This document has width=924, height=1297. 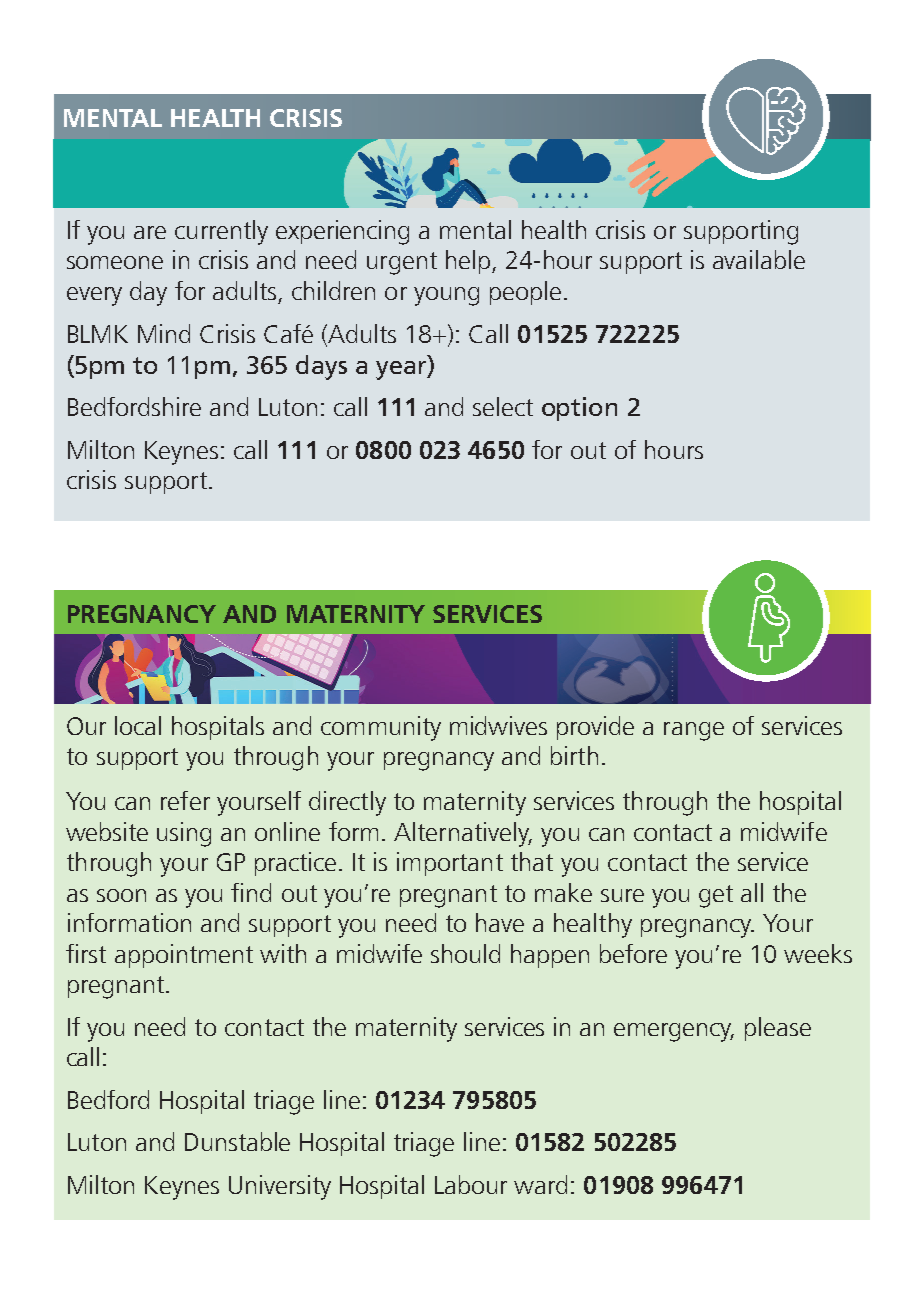 What do you see at coordinates (503, 406) in the document?
I see `select` at bounding box center [503, 406].
